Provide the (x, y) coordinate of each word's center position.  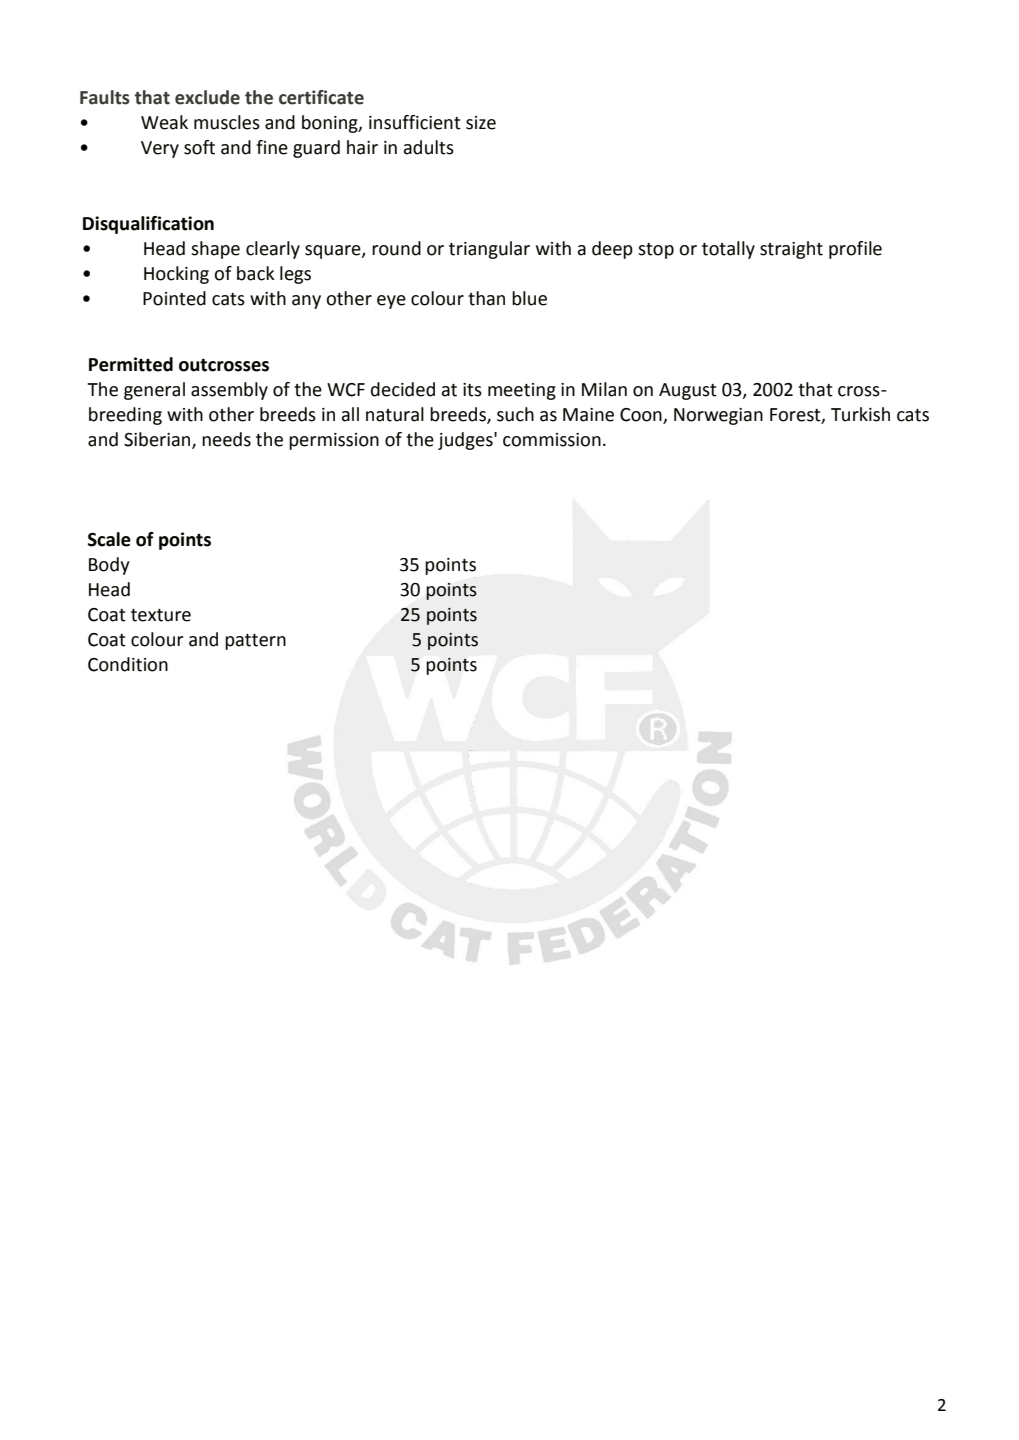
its (472, 390)
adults (429, 147)
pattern (255, 642)
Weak (164, 122)
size (481, 123)
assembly (229, 391)
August (688, 391)
